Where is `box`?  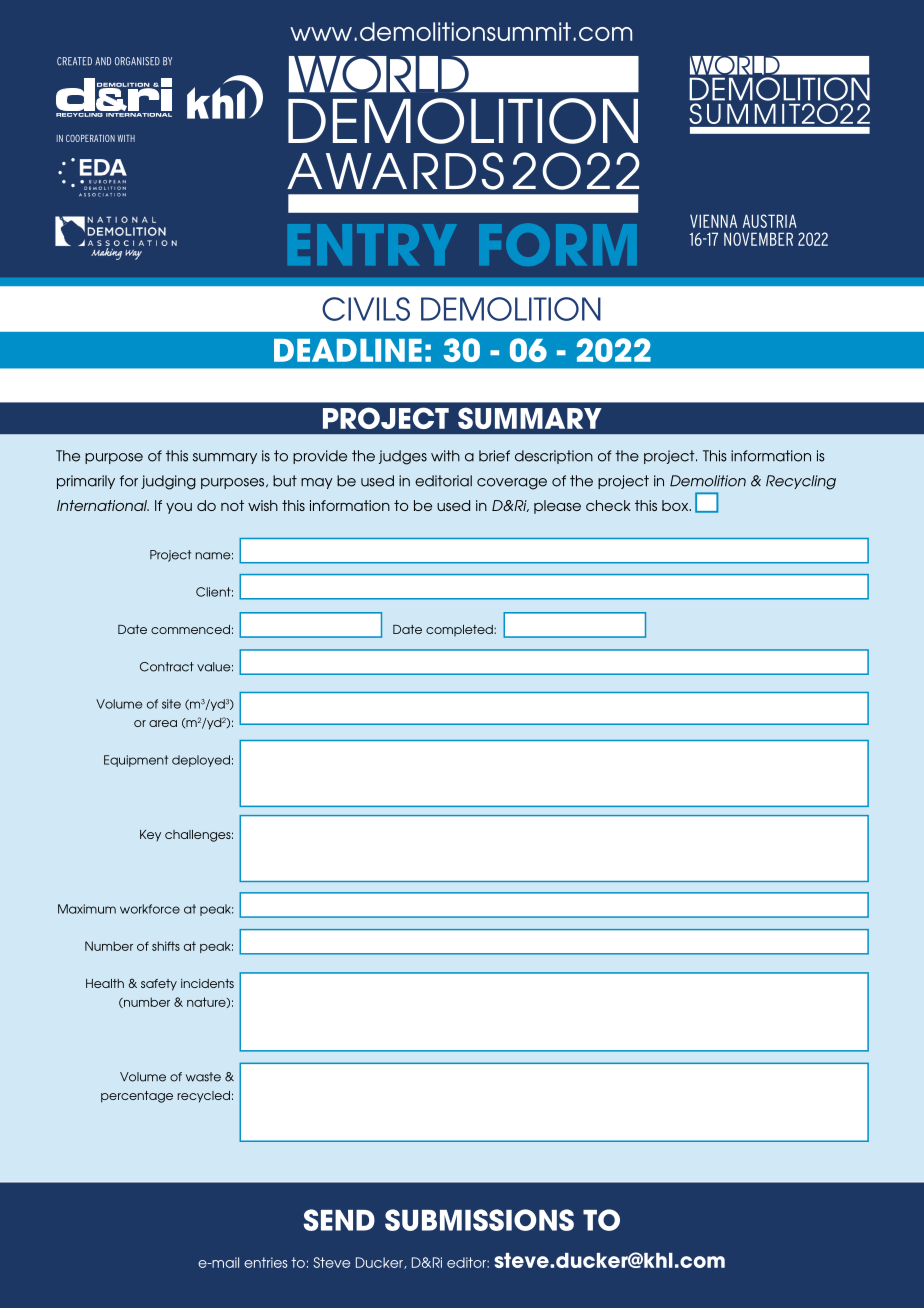 box is located at coordinates (676, 505).
